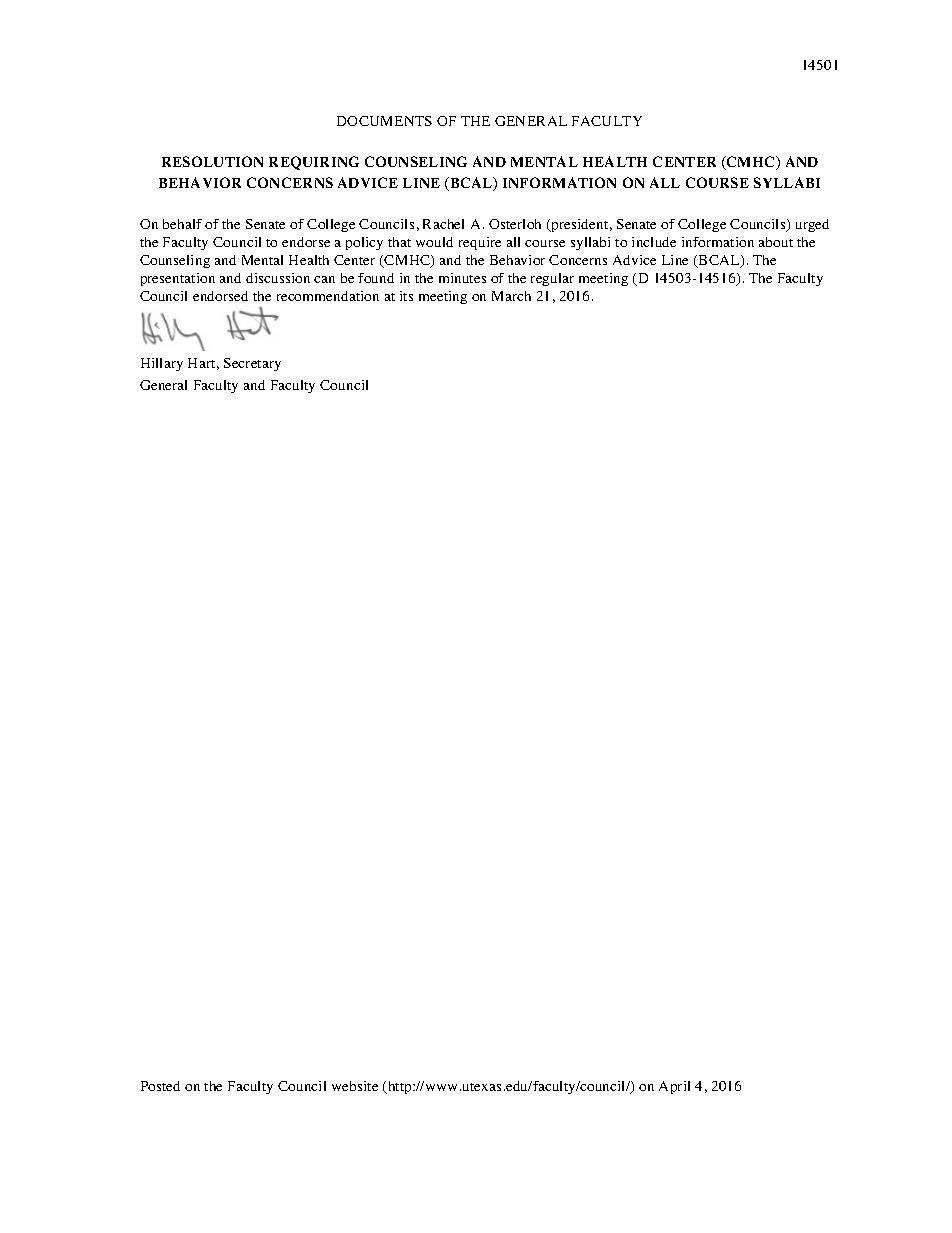 The height and width of the page is (1233, 952). I want to click on Hillary, so click(162, 364).
